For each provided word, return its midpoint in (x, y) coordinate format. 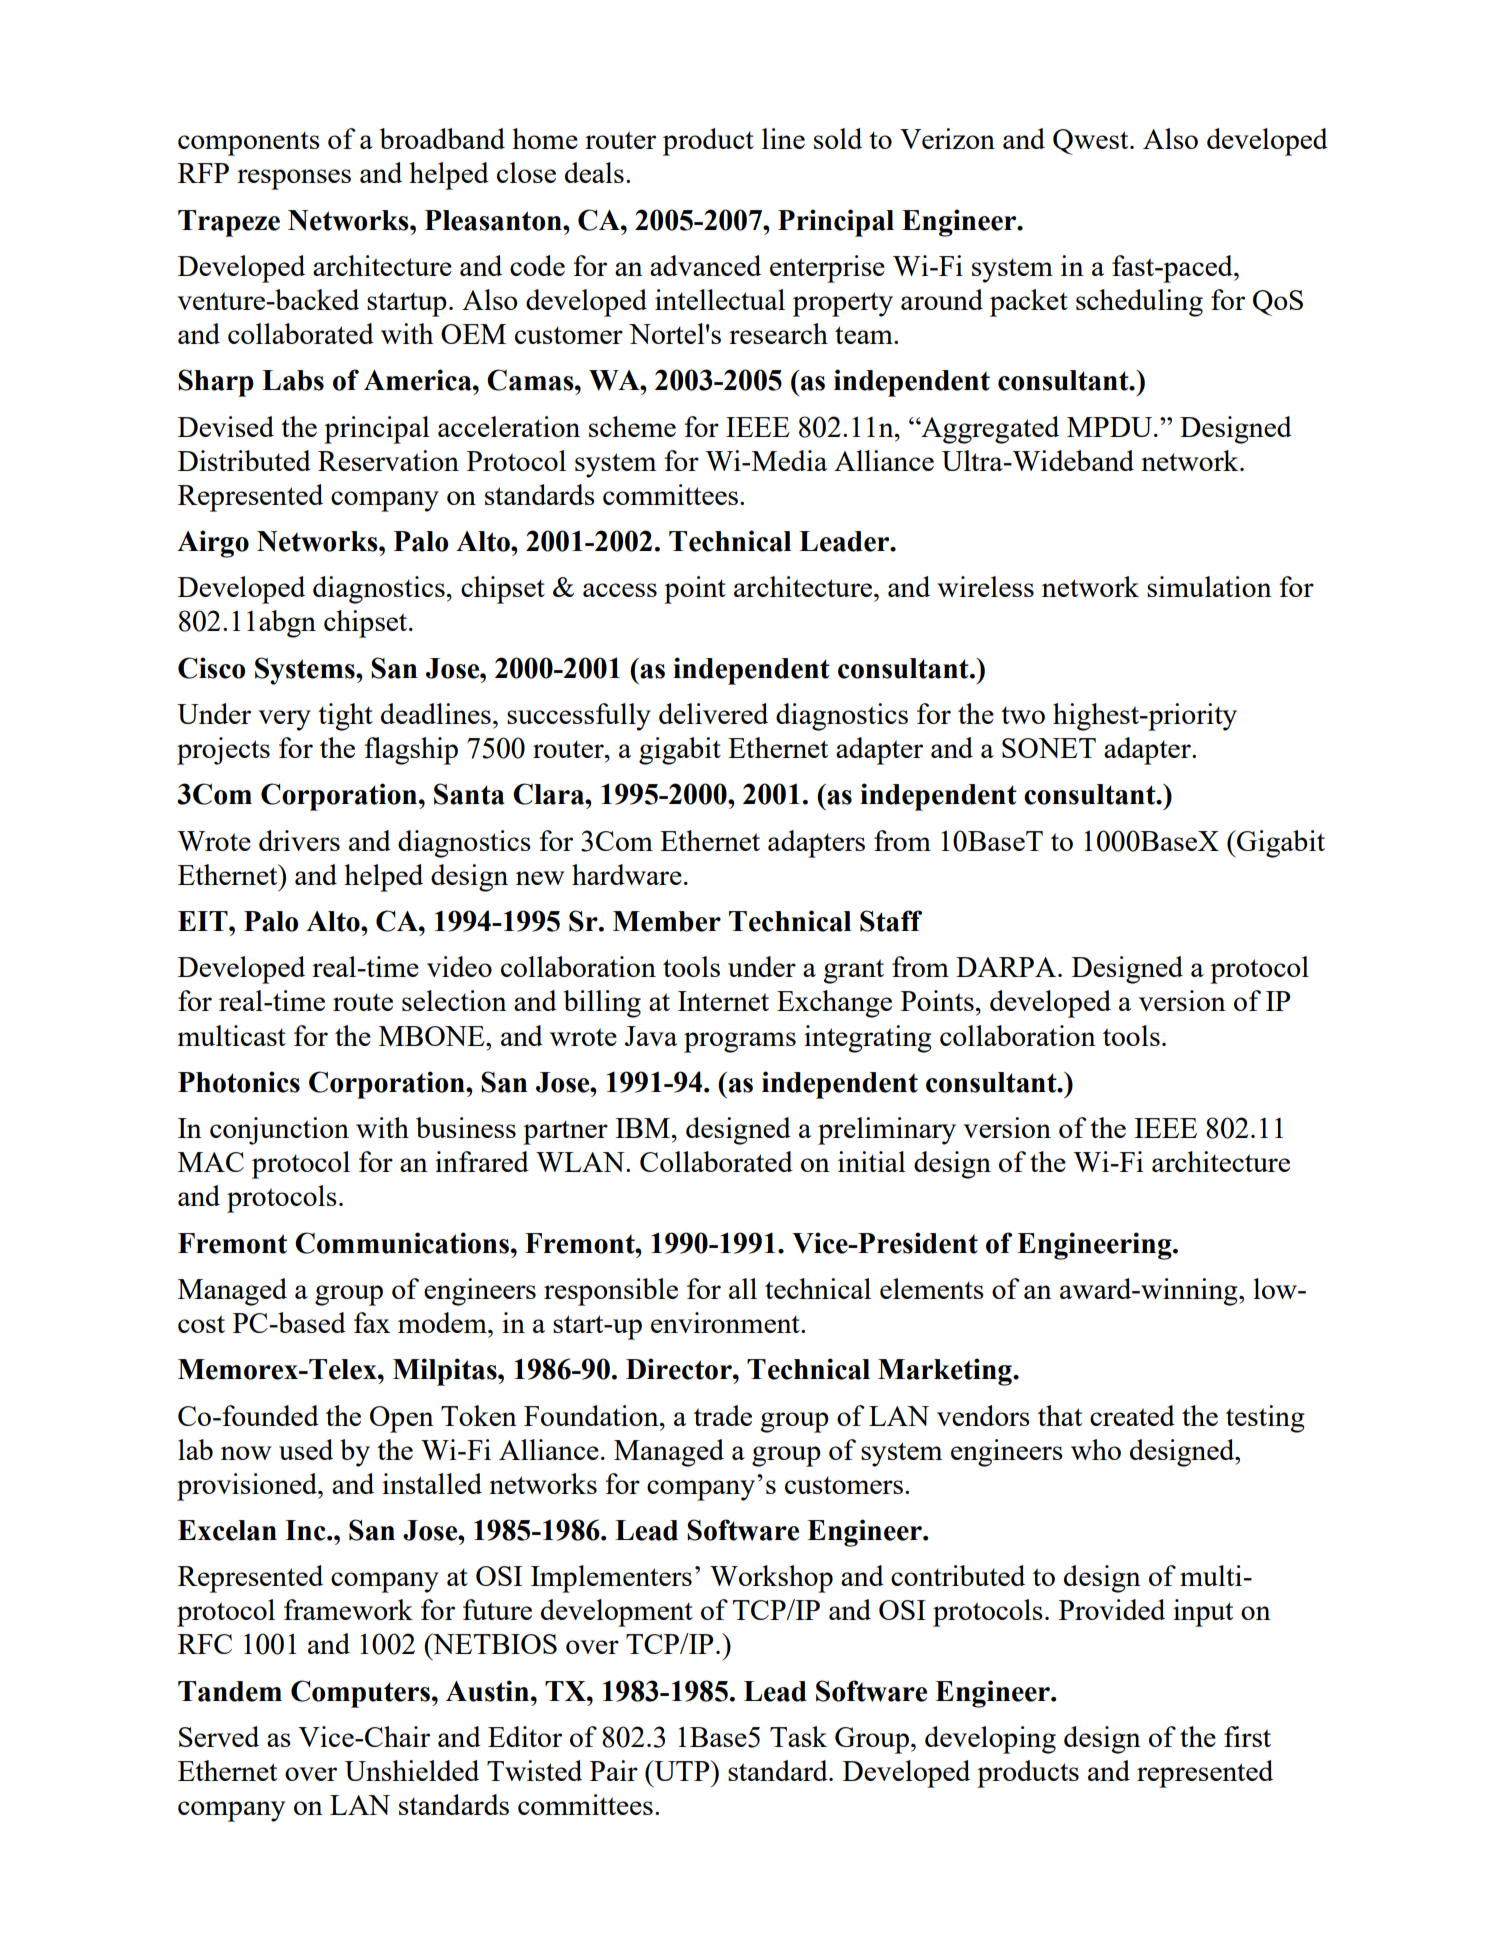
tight (345, 717)
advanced (705, 265)
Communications (402, 1243)
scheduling (1139, 303)
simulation (1209, 586)
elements (932, 1288)
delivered (713, 713)
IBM (642, 1128)
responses (294, 179)
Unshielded (412, 1770)
